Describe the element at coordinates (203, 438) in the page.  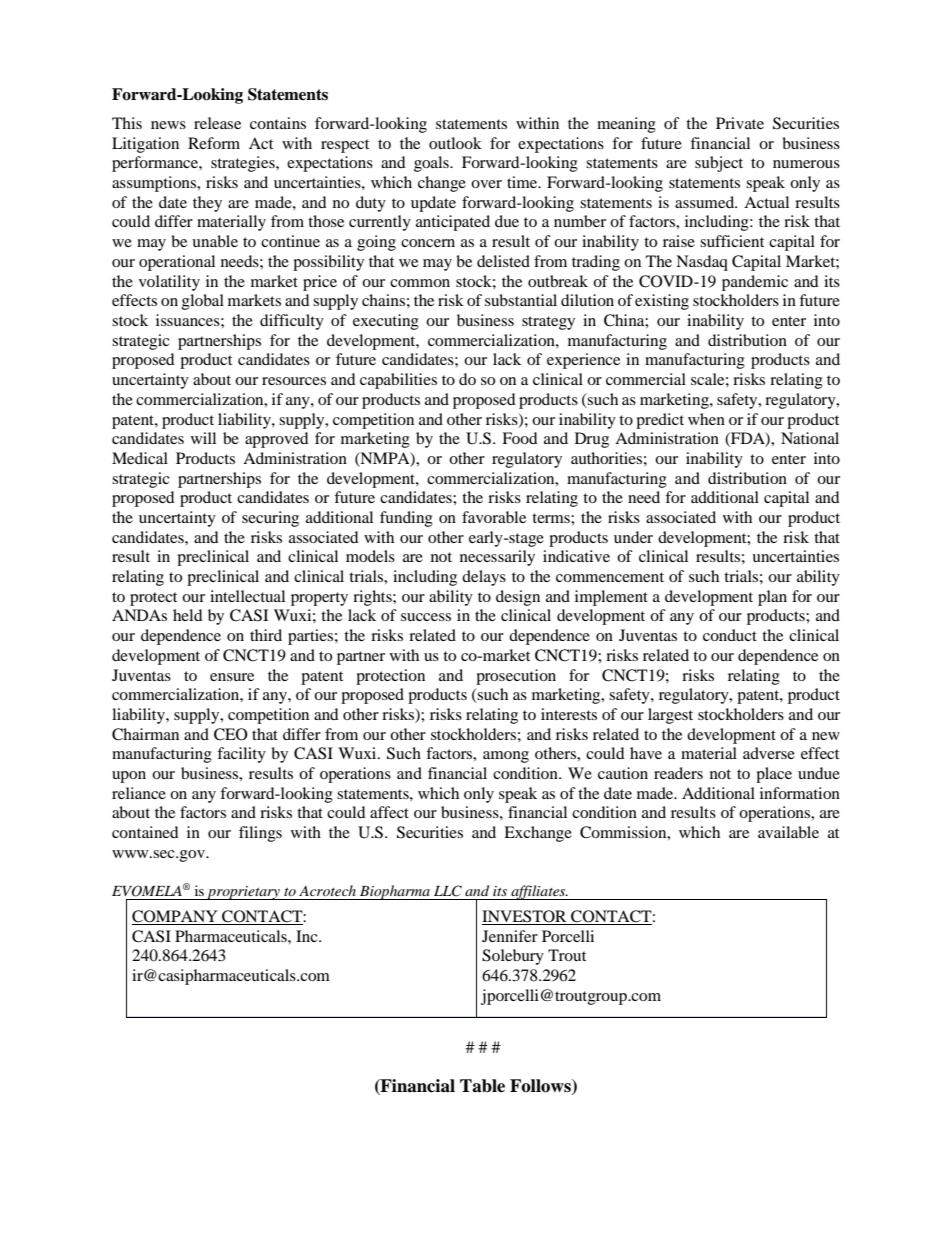
I see `will` at that location.
